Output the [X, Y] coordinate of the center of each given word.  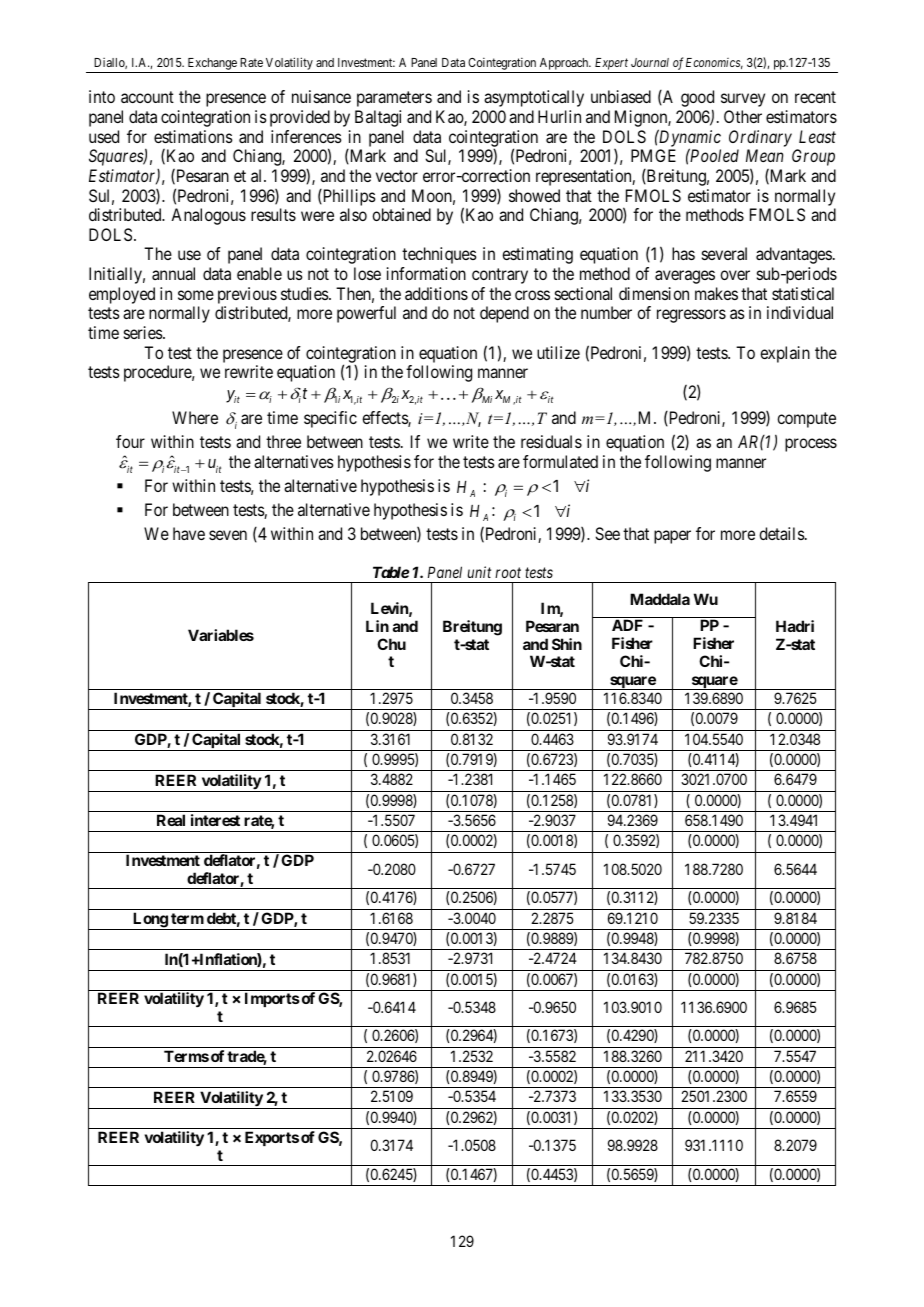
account [147, 97]
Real [171, 820]
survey [743, 100]
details [782, 533]
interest [215, 820]
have [189, 533]
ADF [627, 625]
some [196, 295]
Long [150, 921]
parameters [394, 99]
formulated [560, 461]
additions [436, 293]
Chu [391, 644]
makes [716, 293]
